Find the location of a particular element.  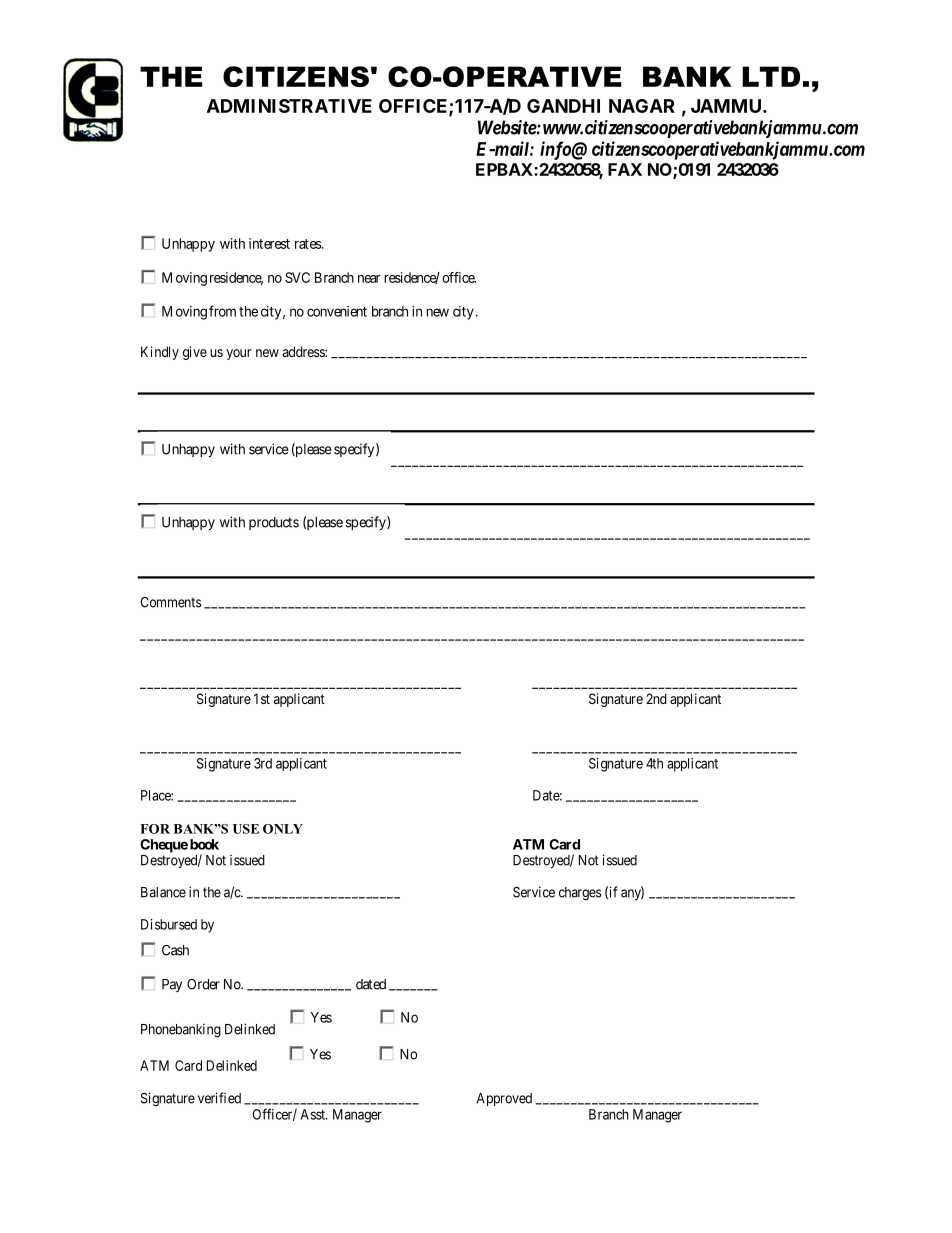

ADMINISTRATIVE is located at coordinates (289, 106).
